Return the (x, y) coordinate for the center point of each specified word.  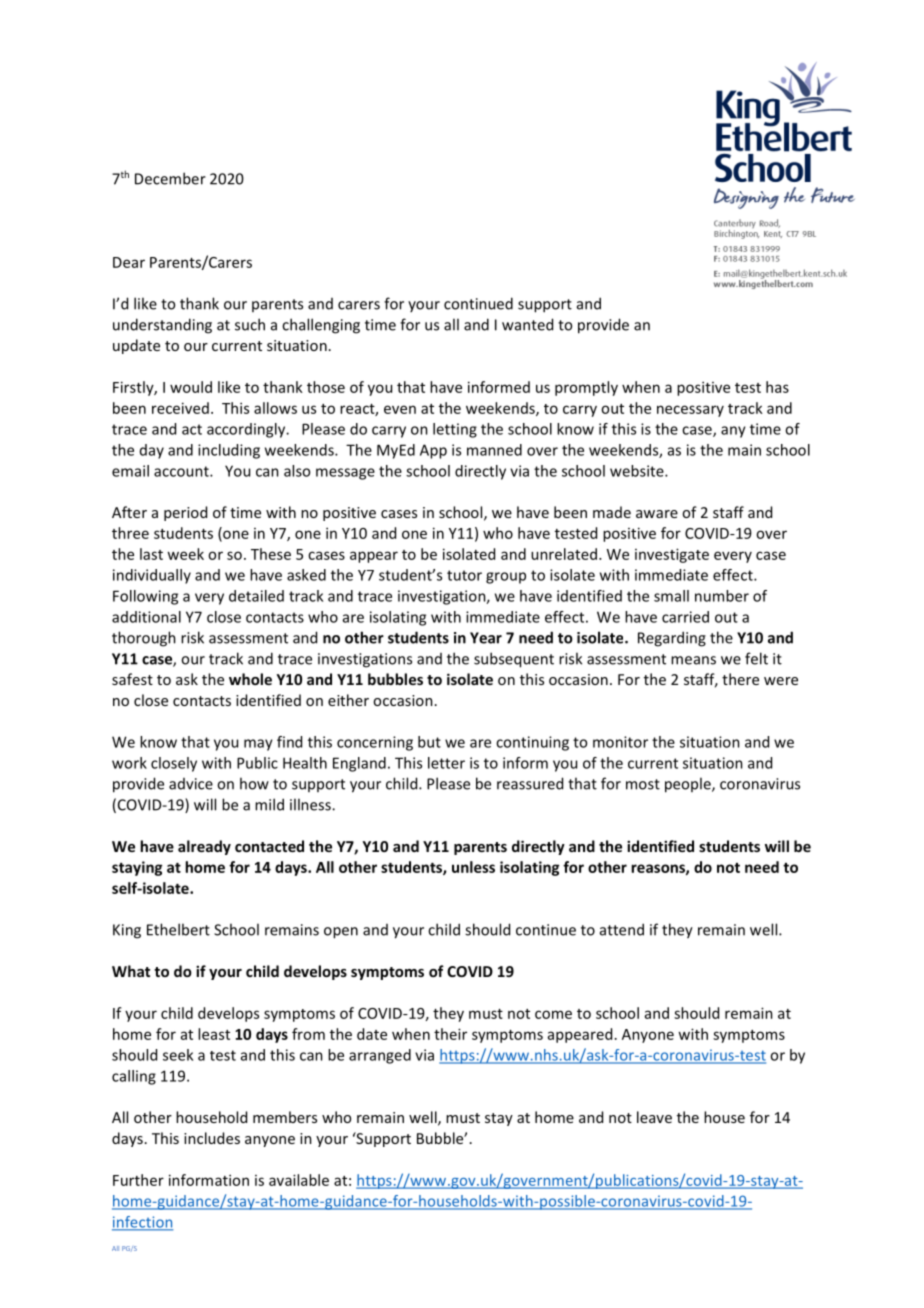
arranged (380, 1056)
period (185, 513)
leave (654, 1117)
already (204, 847)
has (777, 387)
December (170, 178)
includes (212, 1138)
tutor (464, 575)
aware (657, 514)
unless (473, 867)
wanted (527, 324)
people (689, 785)
